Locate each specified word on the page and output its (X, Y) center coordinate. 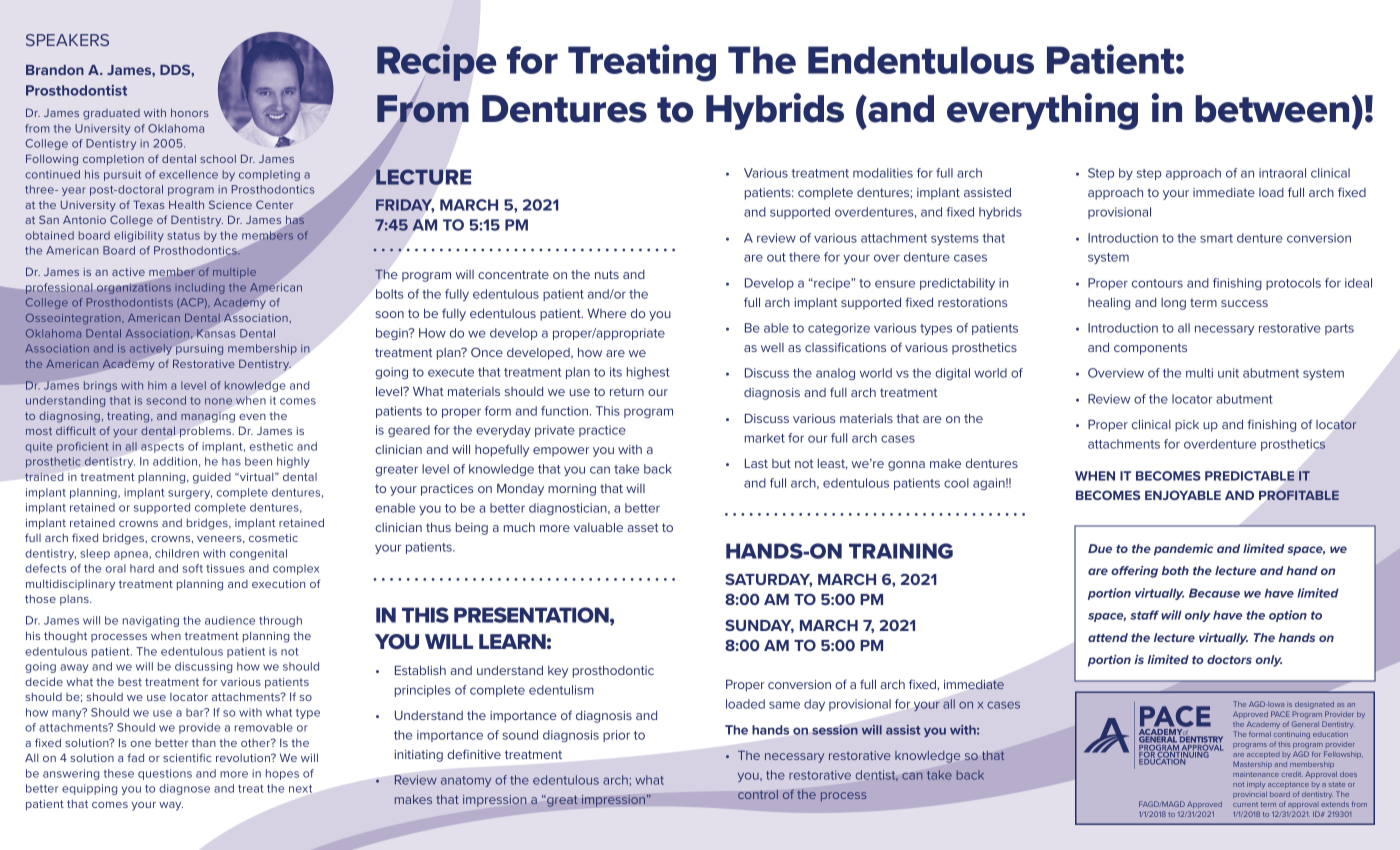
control (758, 794)
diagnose (184, 789)
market (765, 438)
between (1272, 109)
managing (208, 417)
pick (1187, 426)
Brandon (55, 70)
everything (1042, 111)
